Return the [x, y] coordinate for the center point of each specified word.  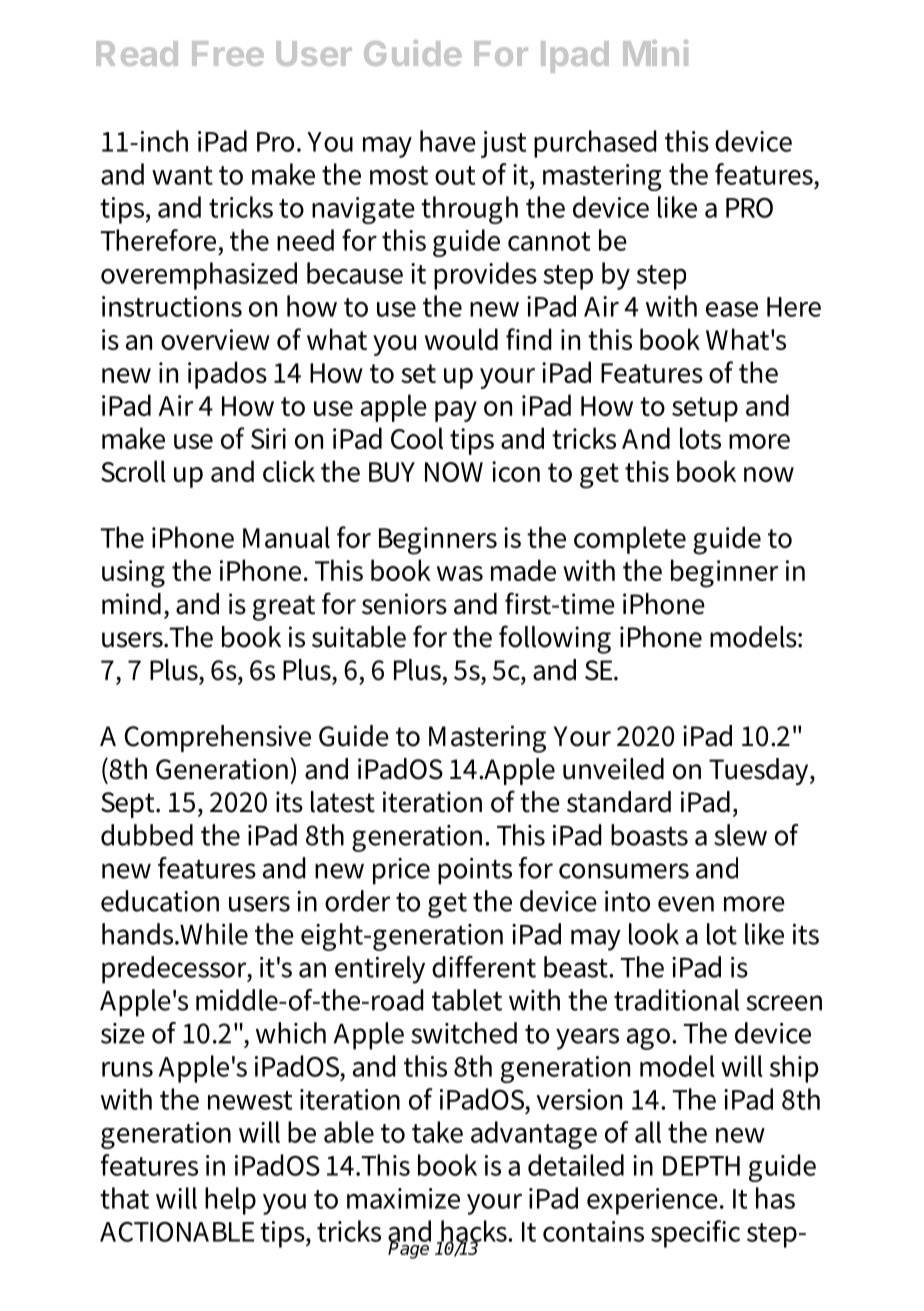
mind [131, 604]
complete [630, 540]
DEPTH [701, 1166]
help [230, 1201]
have [448, 141]
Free [228, 53]
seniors [404, 604]
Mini [655, 53]
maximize [403, 1198]
